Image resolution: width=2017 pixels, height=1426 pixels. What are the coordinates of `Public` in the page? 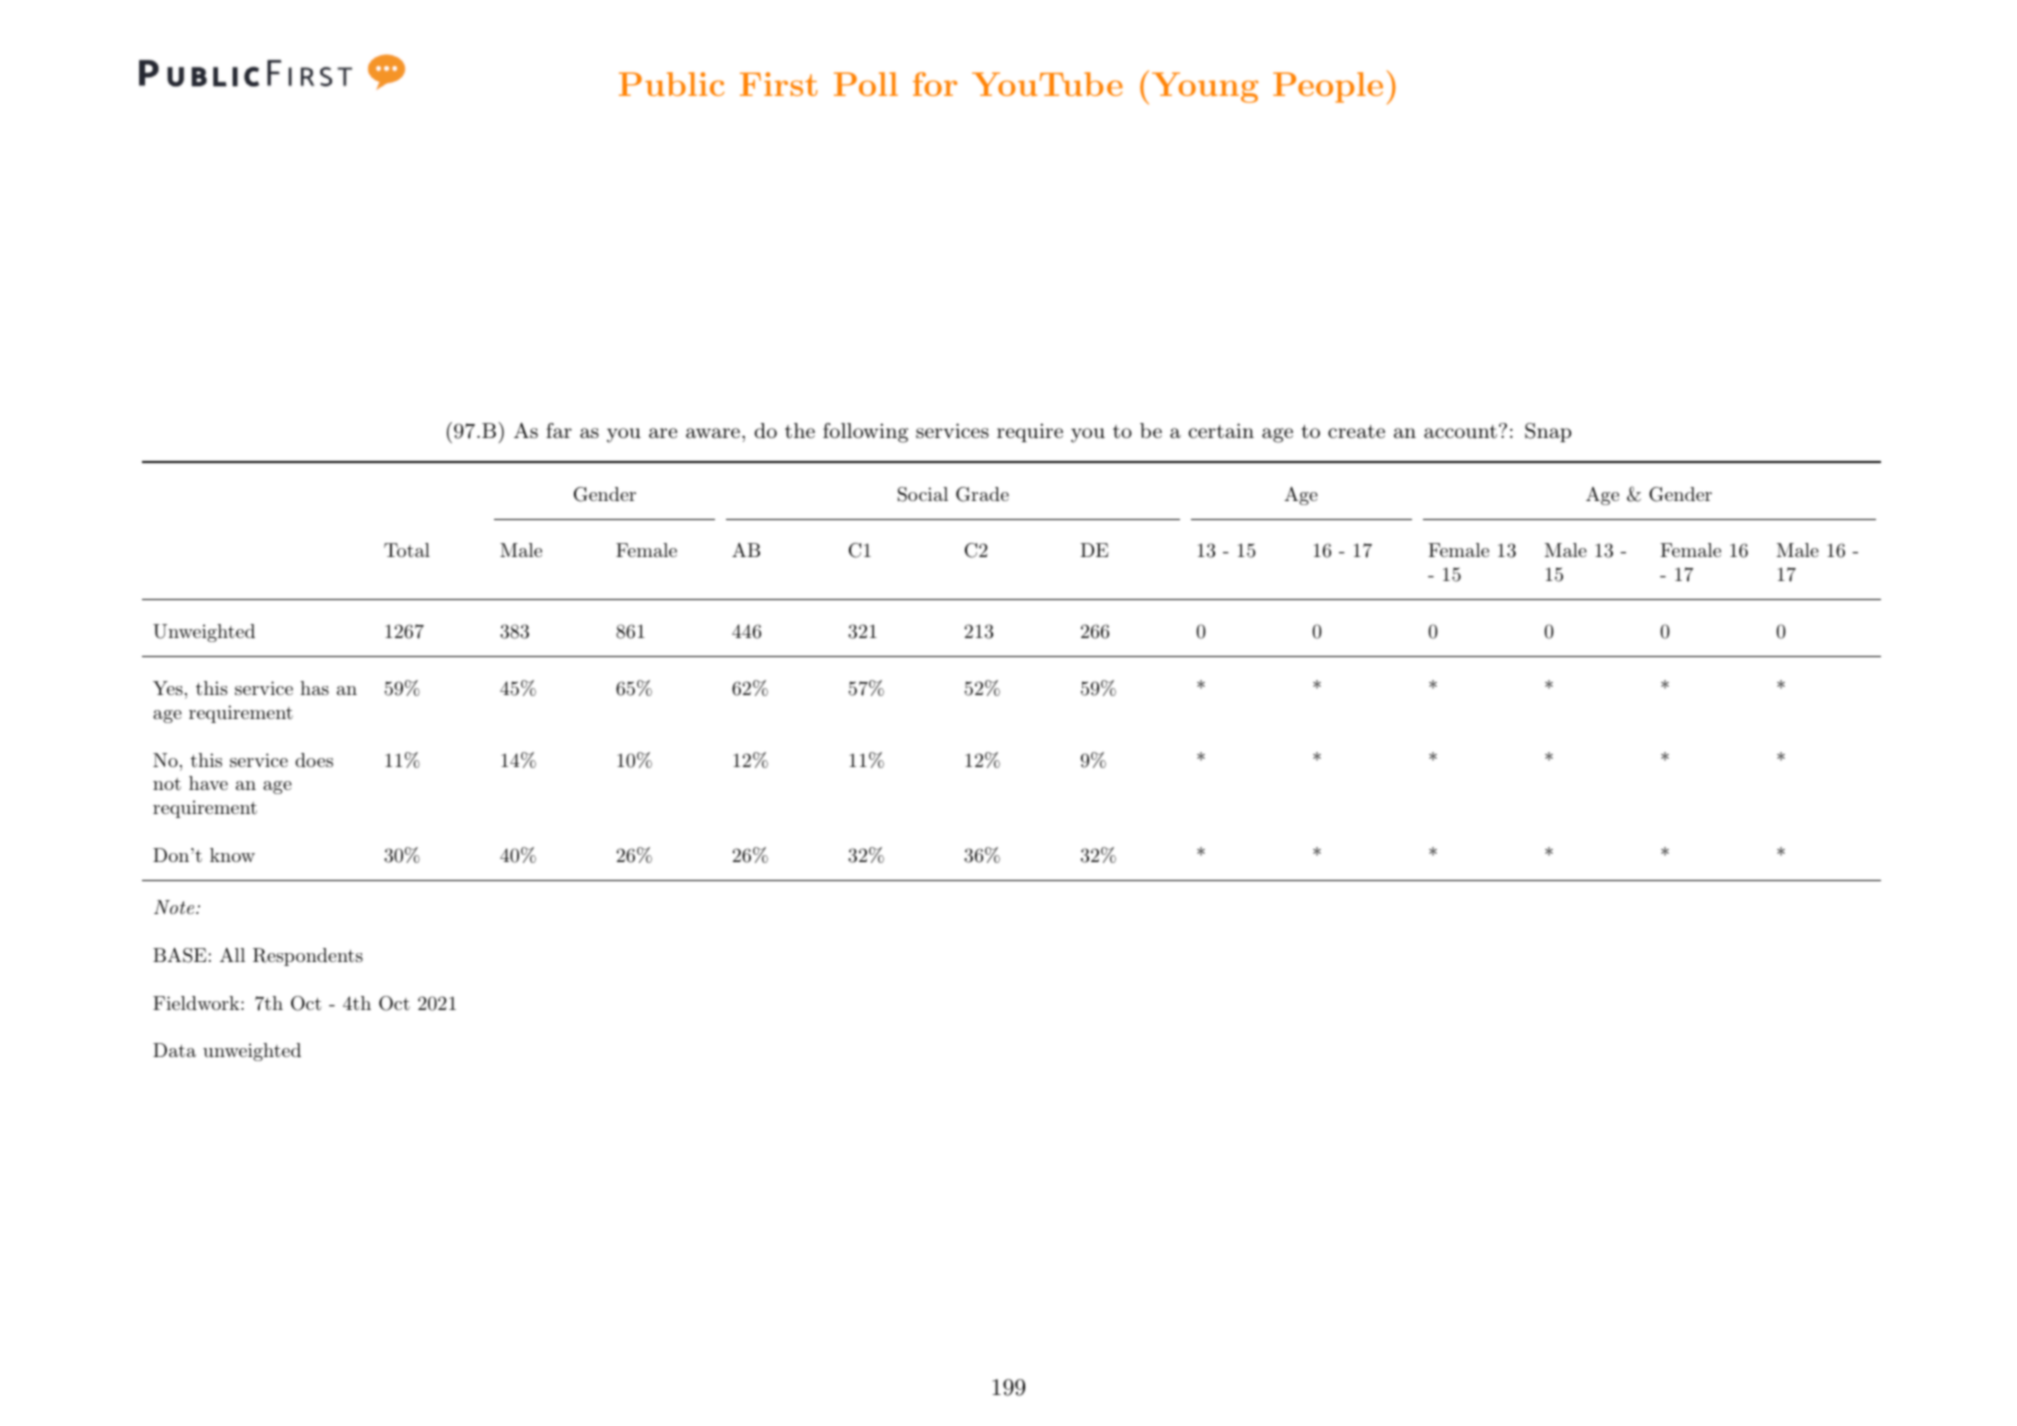 It's located at (672, 84).
